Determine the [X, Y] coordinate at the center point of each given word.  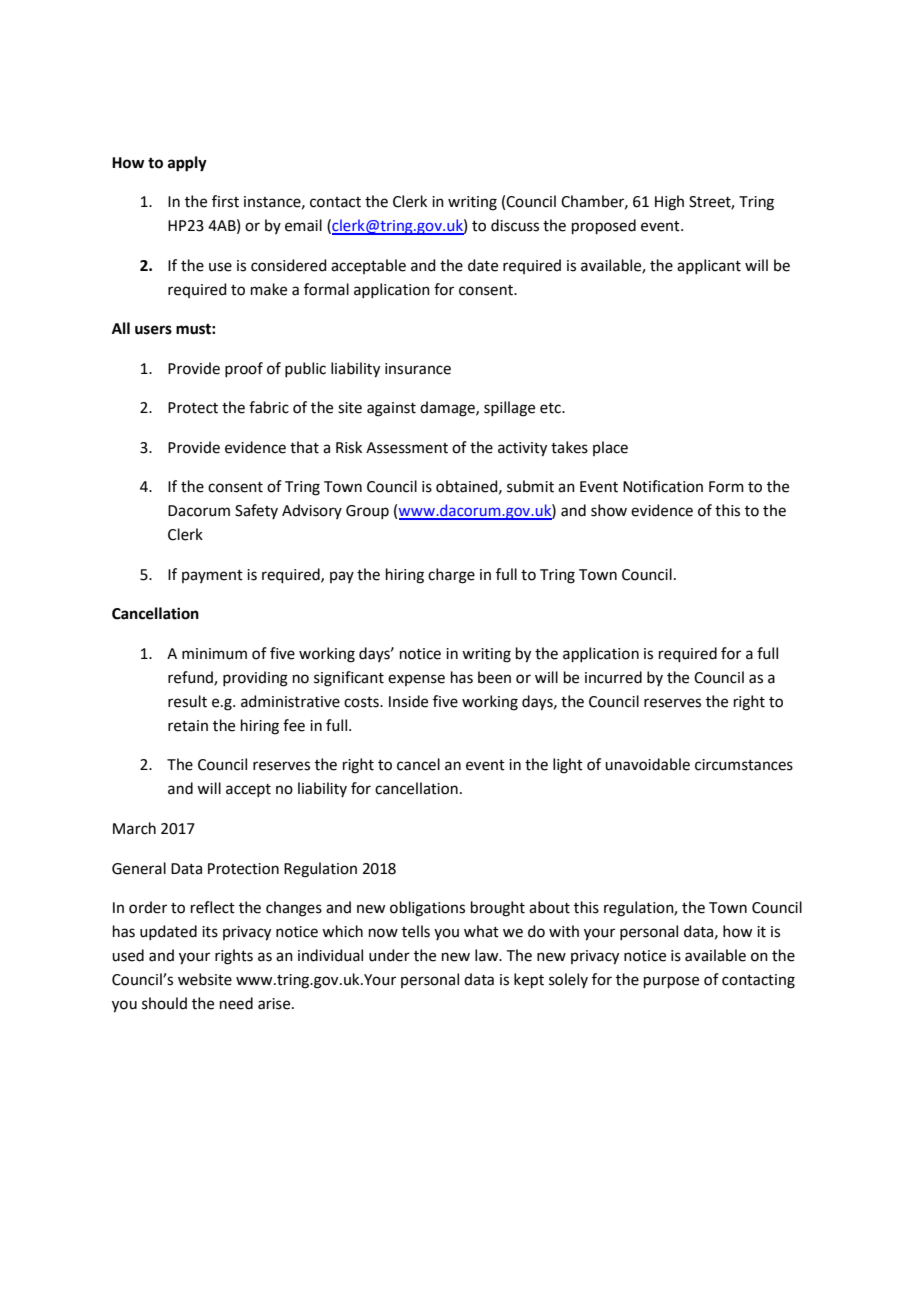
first [225, 201]
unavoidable [647, 764]
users [153, 330]
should [164, 1003]
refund [191, 678]
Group [367, 512]
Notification [663, 486]
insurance [418, 369]
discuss [515, 225]
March [134, 828]
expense [416, 680]
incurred [613, 677]
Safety [256, 511]
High [669, 203]
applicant [709, 266]
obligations [427, 909]
